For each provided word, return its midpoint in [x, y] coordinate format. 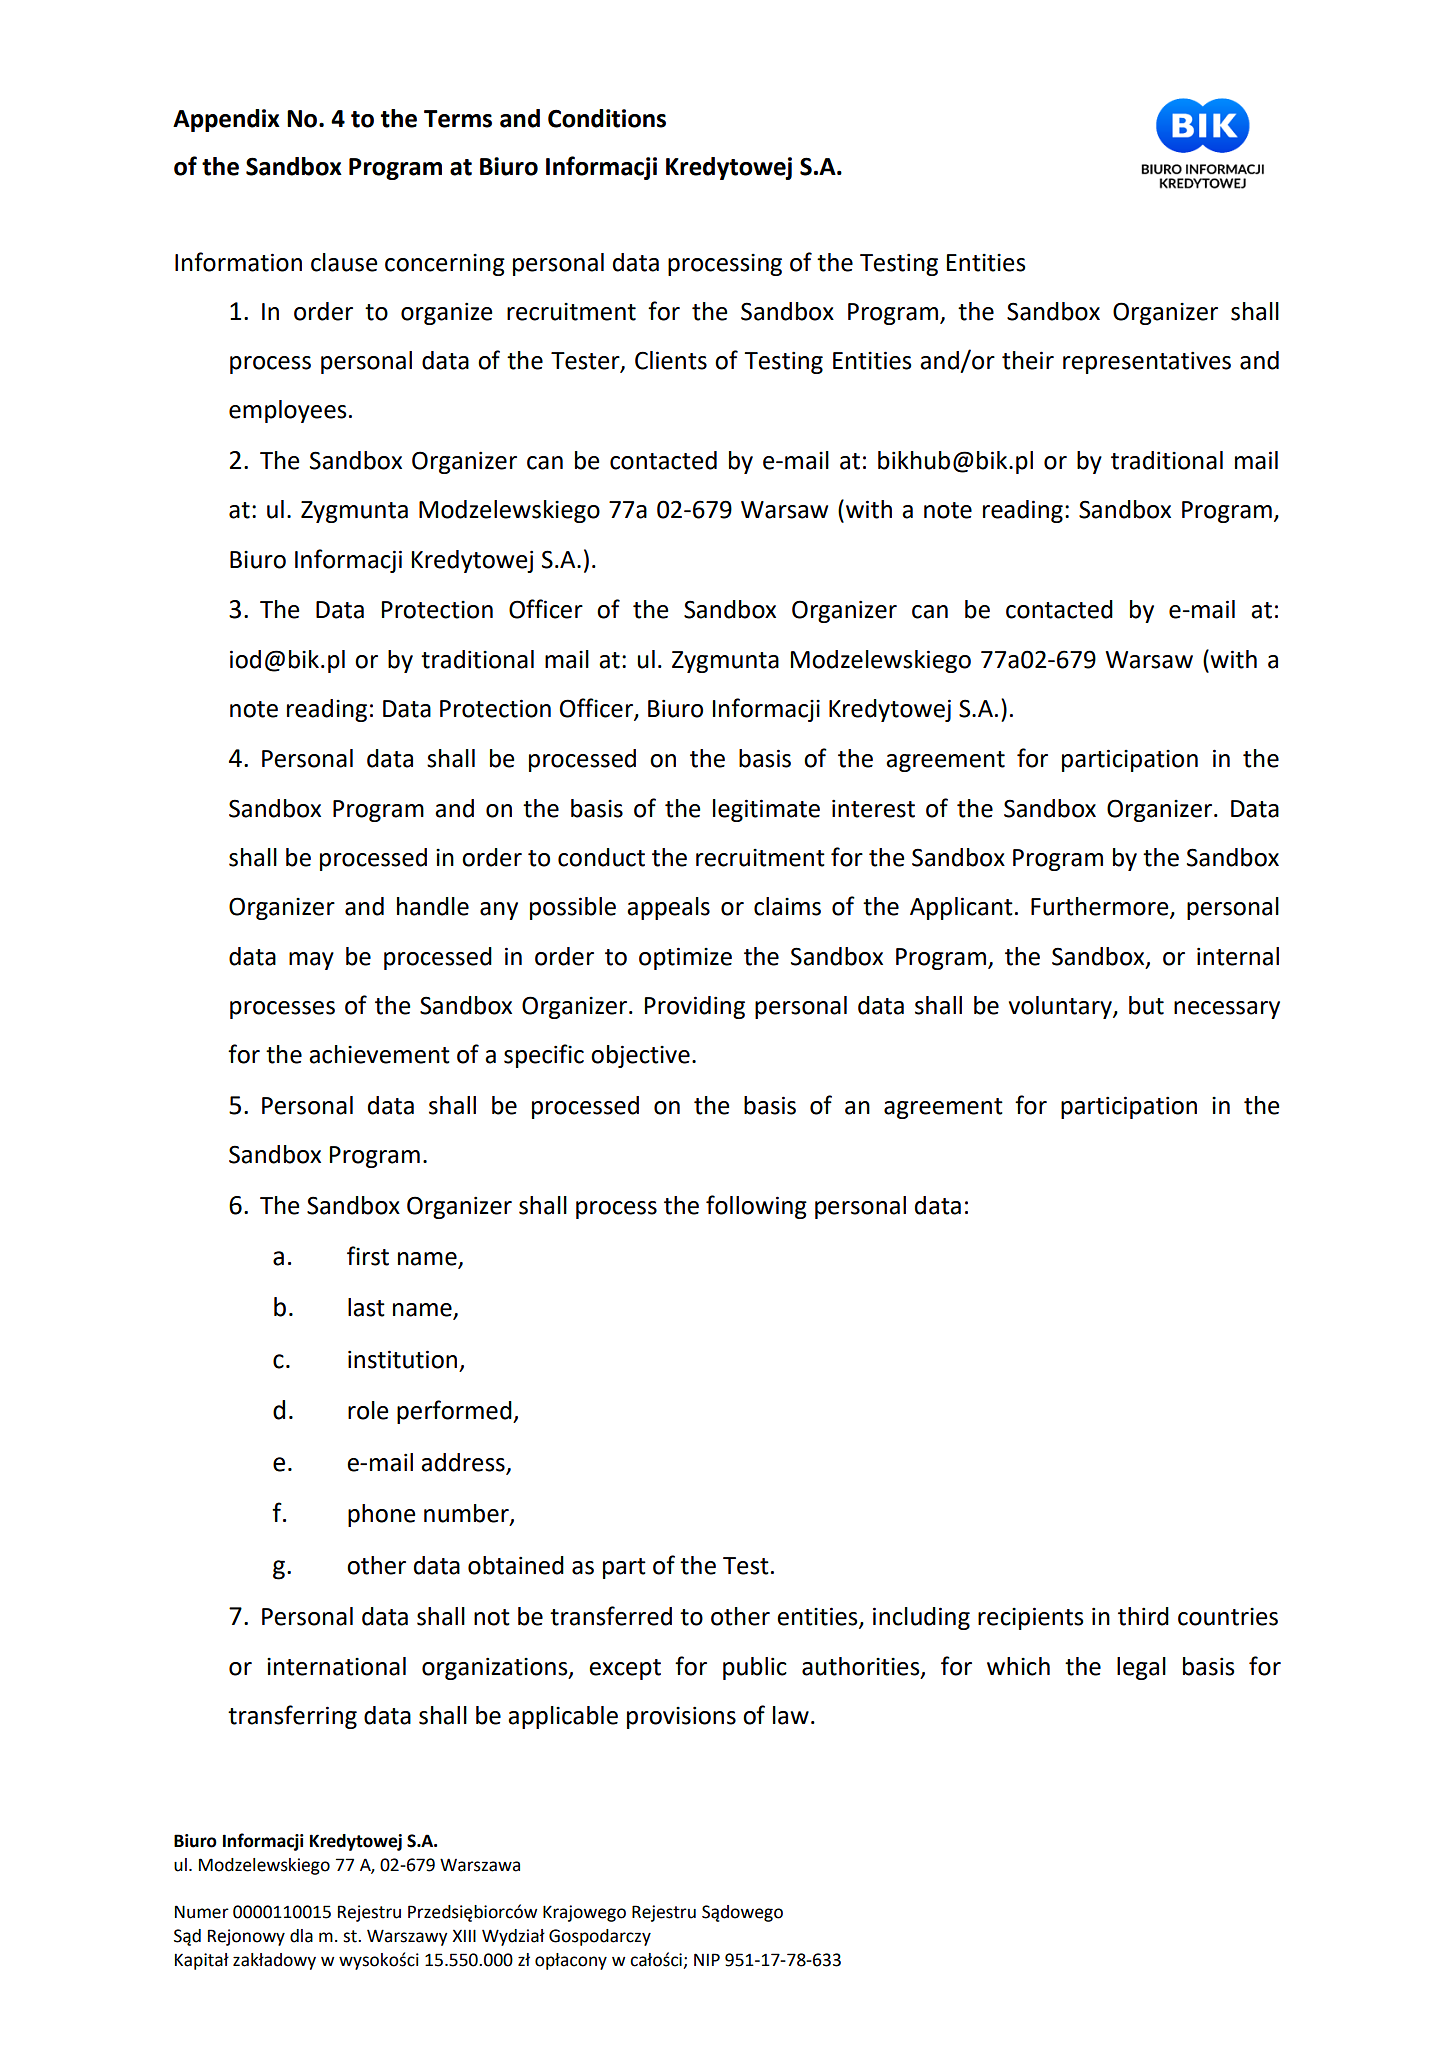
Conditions [607, 118]
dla [301, 1936]
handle [433, 906]
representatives [1147, 362]
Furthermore [1101, 907]
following [756, 1207]
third [1143, 1616]
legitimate [766, 810]
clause [344, 262]
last [366, 1307]
